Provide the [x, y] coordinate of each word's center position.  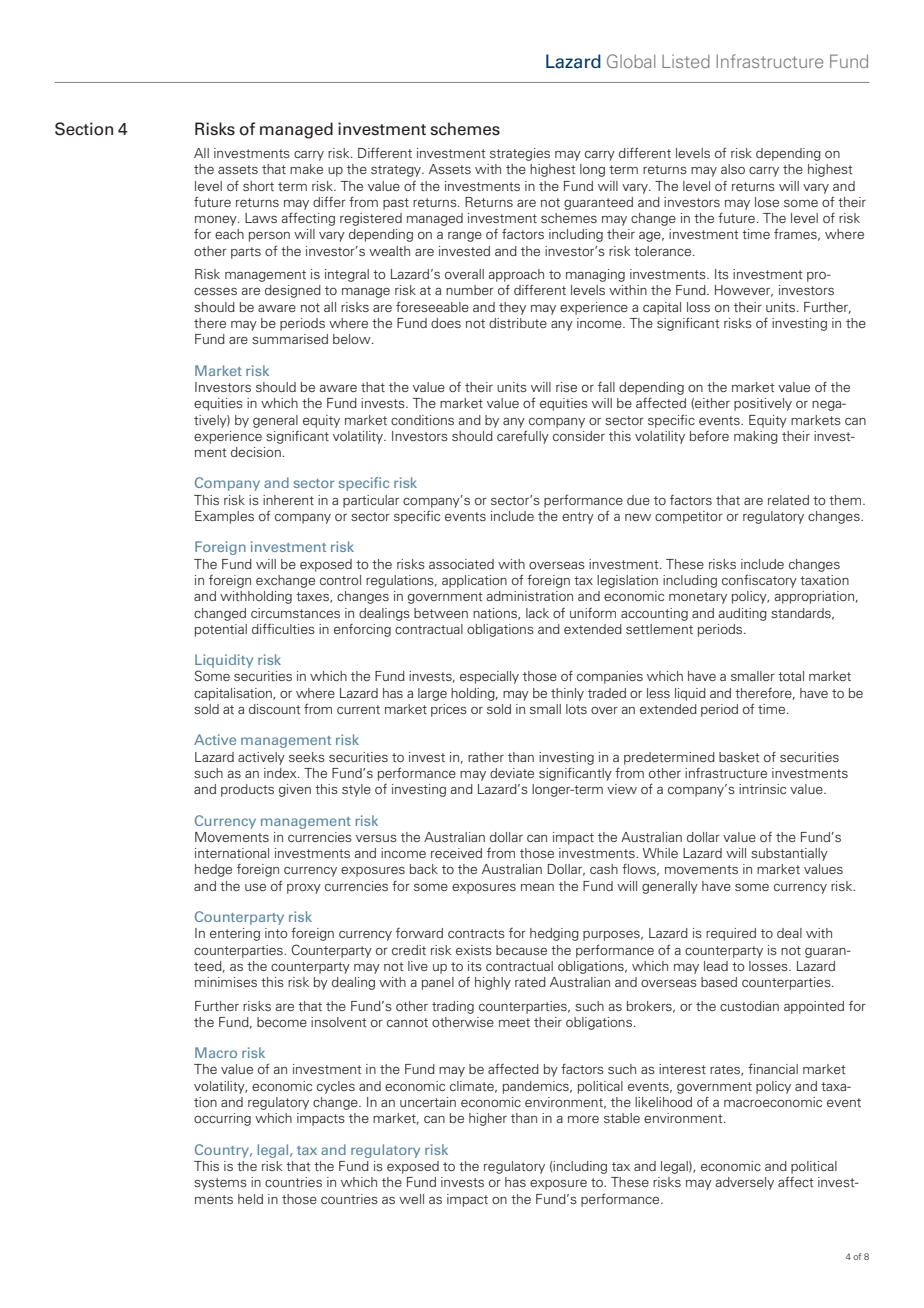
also [733, 169]
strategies [520, 154]
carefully [523, 437]
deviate [512, 773]
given [295, 790]
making [756, 437]
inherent [288, 500]
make [306, 169]
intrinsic [762, 789]
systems [220, 1184]
